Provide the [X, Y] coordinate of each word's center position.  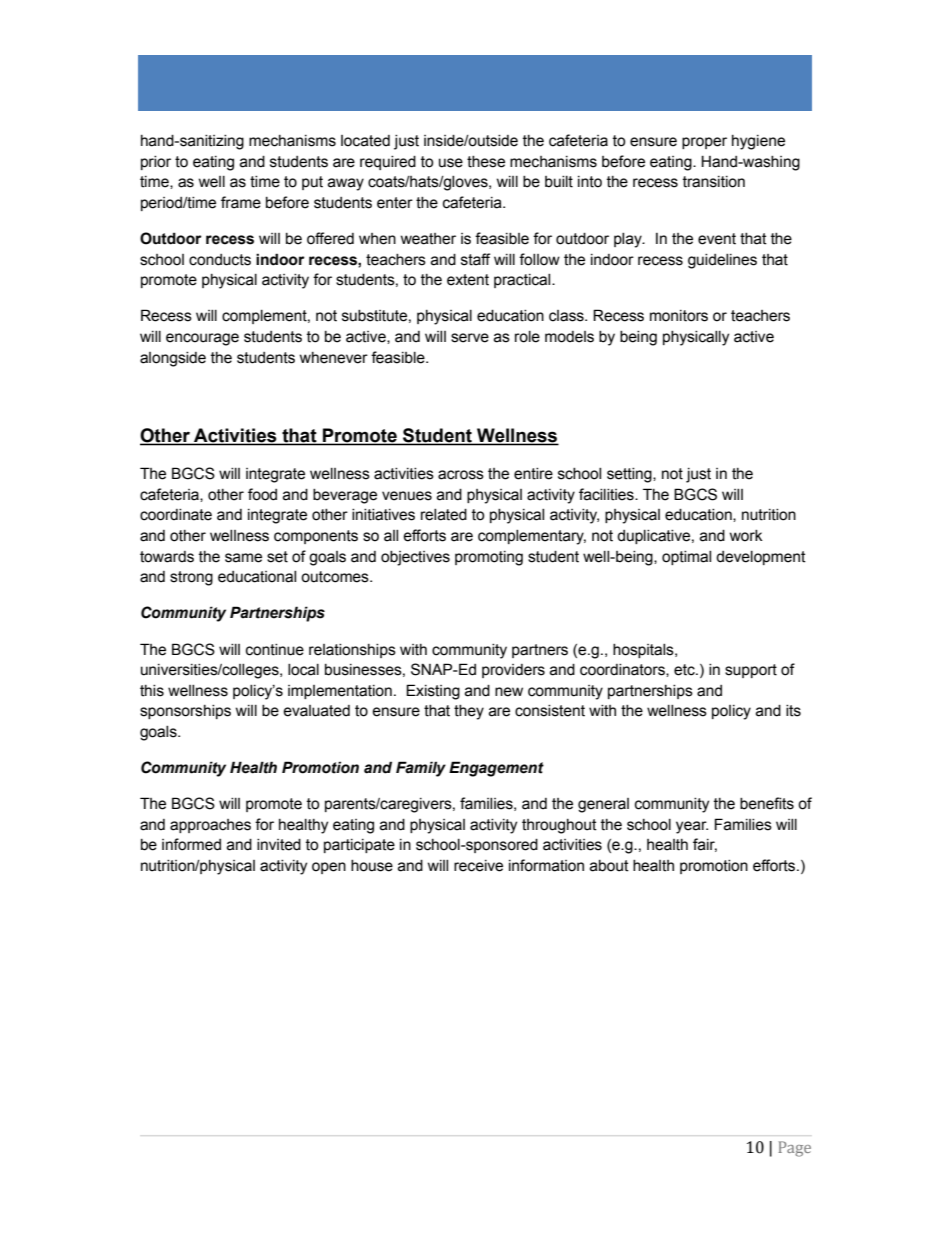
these [486, 162]
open [329, 868]
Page [794, 1149]
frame [241, 202]
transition [714, 182]
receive [478, 866]
